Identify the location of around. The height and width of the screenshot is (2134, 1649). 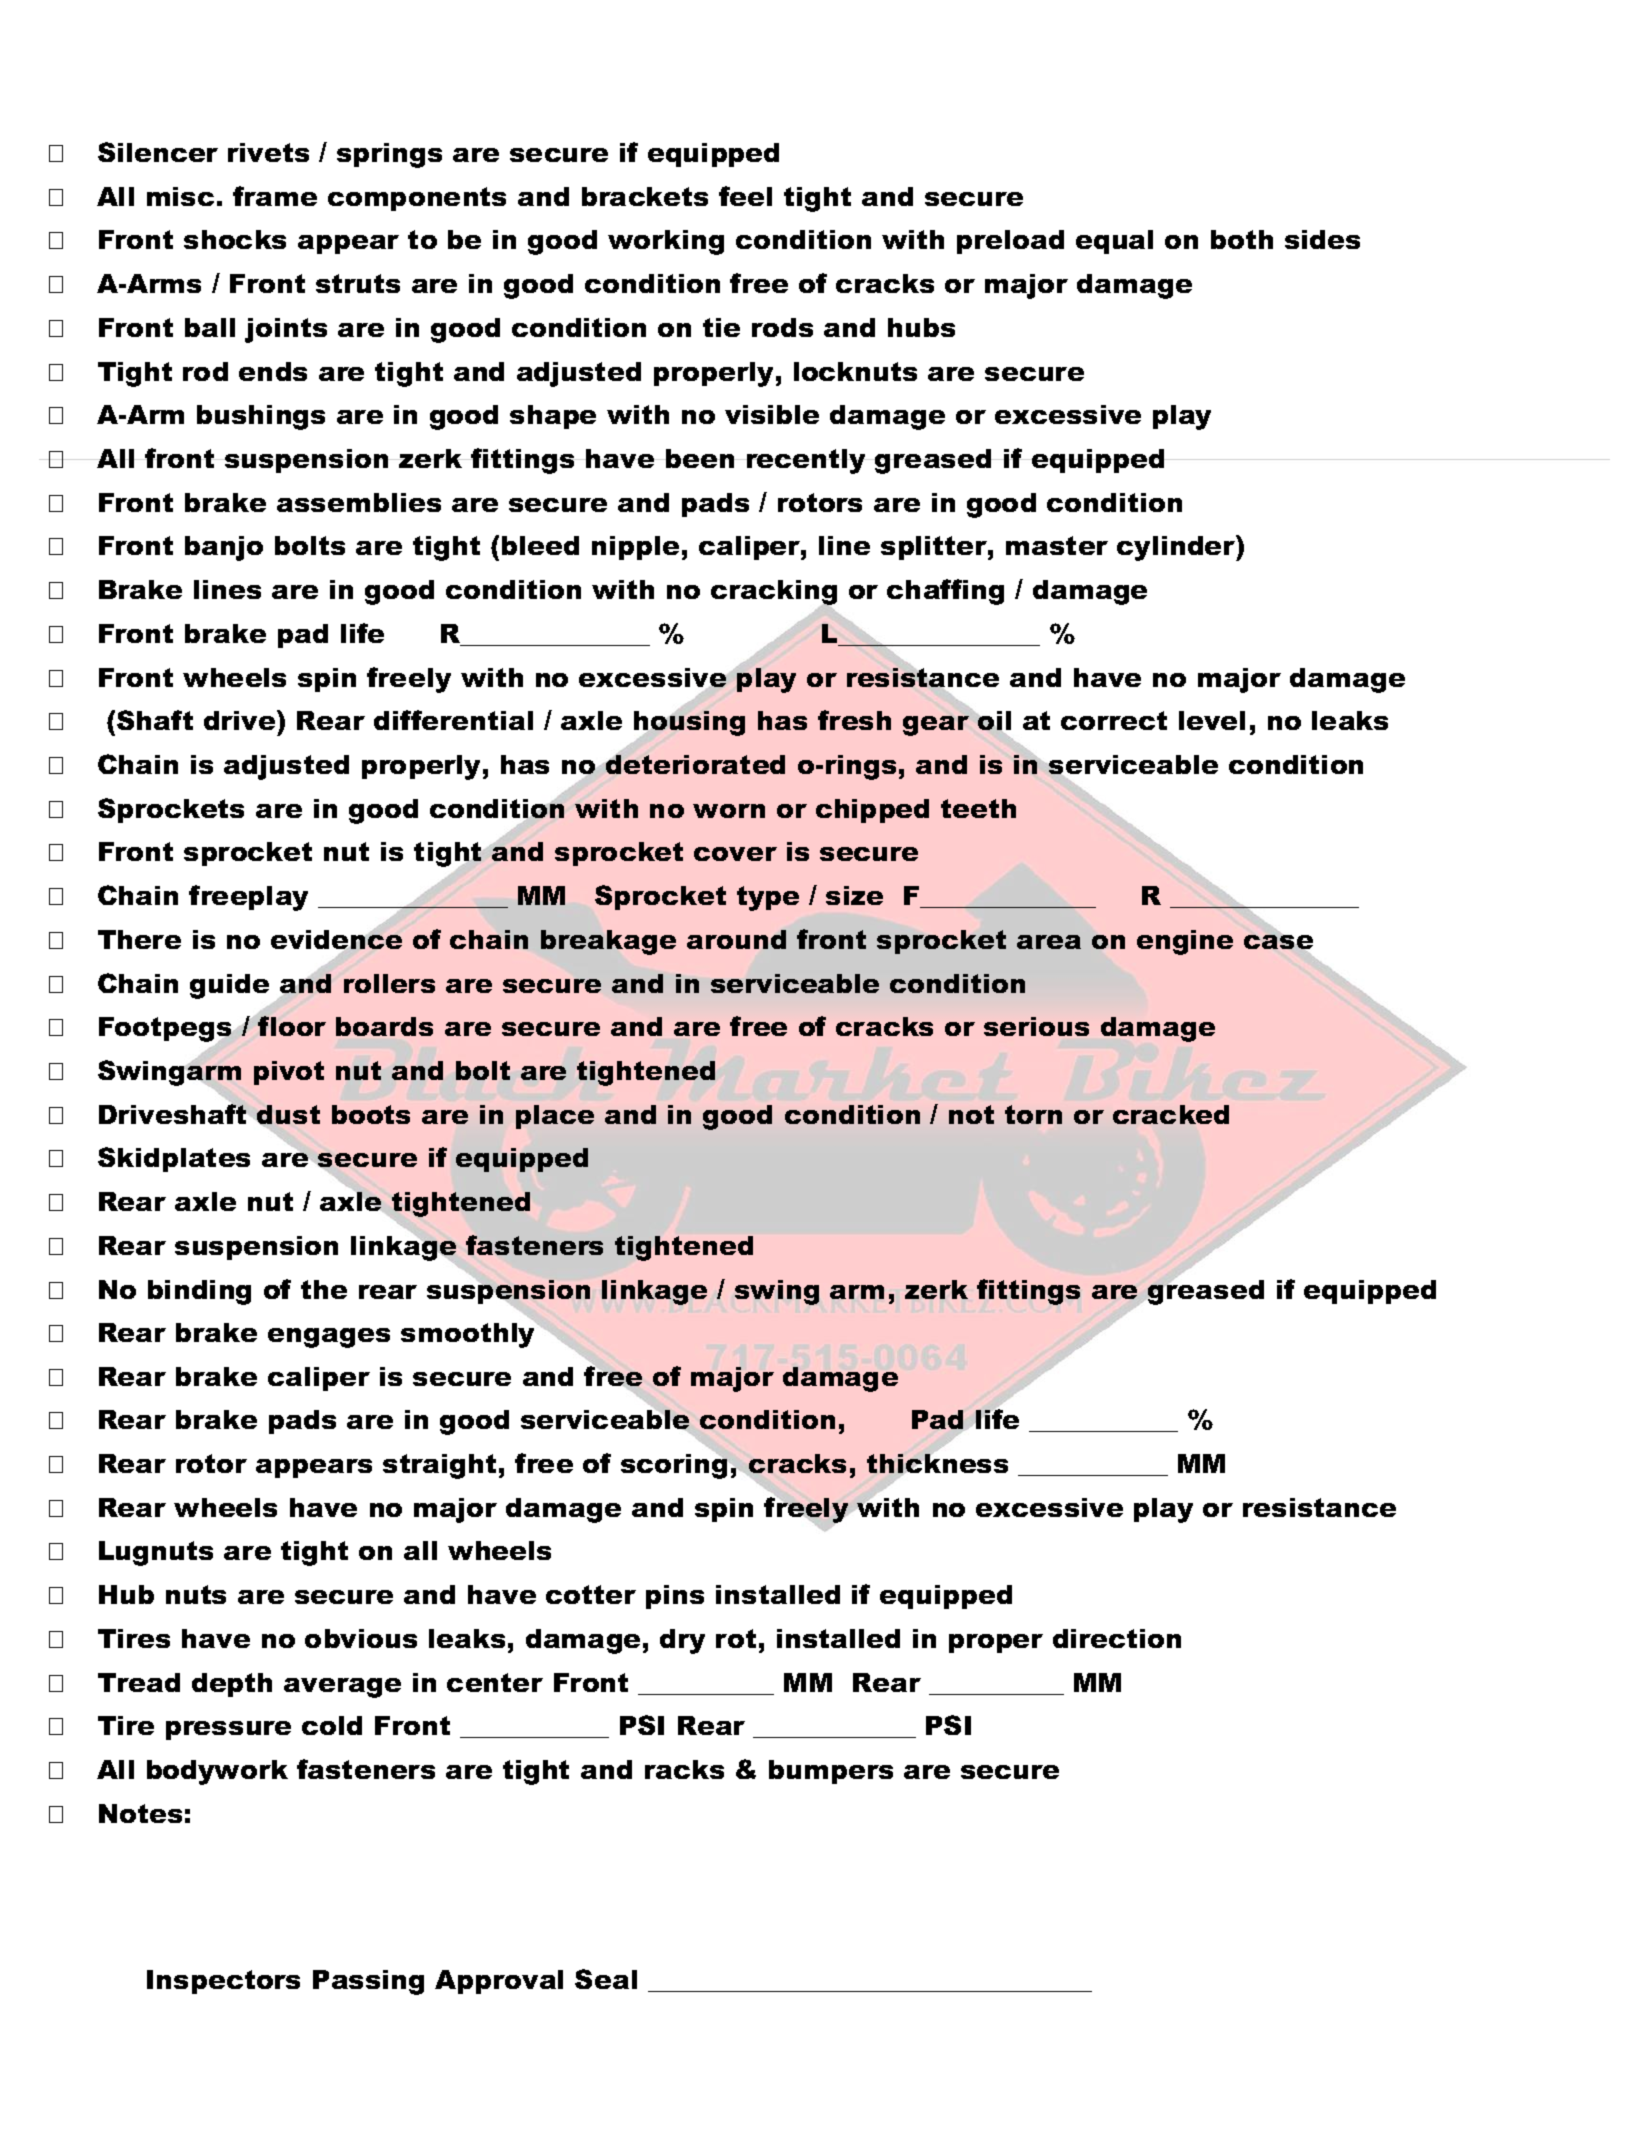
(736, 939).
